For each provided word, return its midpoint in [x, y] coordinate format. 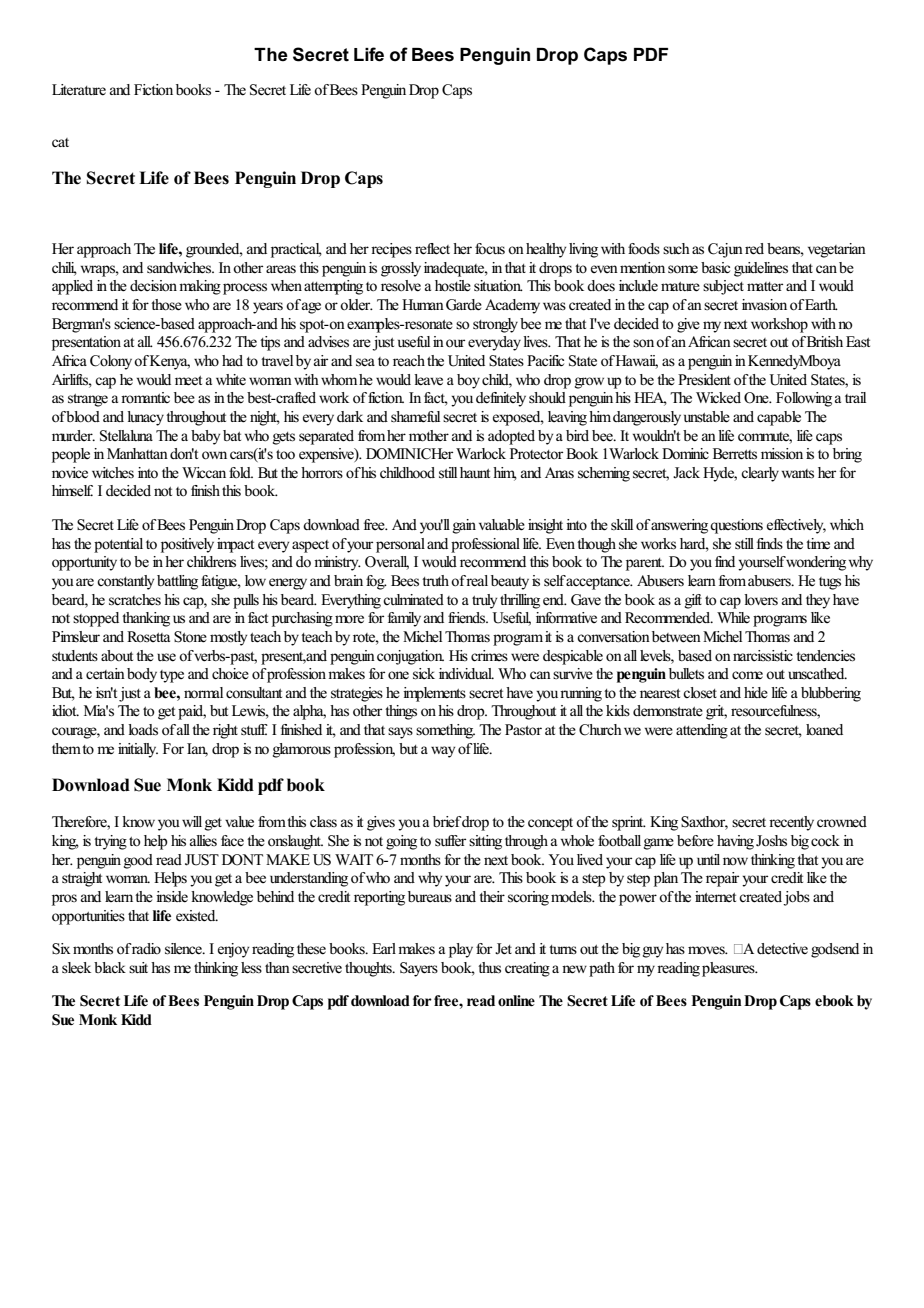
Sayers [419, 969]
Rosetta [148, 636]
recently [791, 823]
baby [205, 437]
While [733, 618]
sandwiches [180, 268]
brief [447, 822]
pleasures [729, 969]
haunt [475, 472]
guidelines [761, 269]
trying [110, 842]
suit [138, 967]
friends [468, 618]
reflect [432, 249]
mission [782, 454]
